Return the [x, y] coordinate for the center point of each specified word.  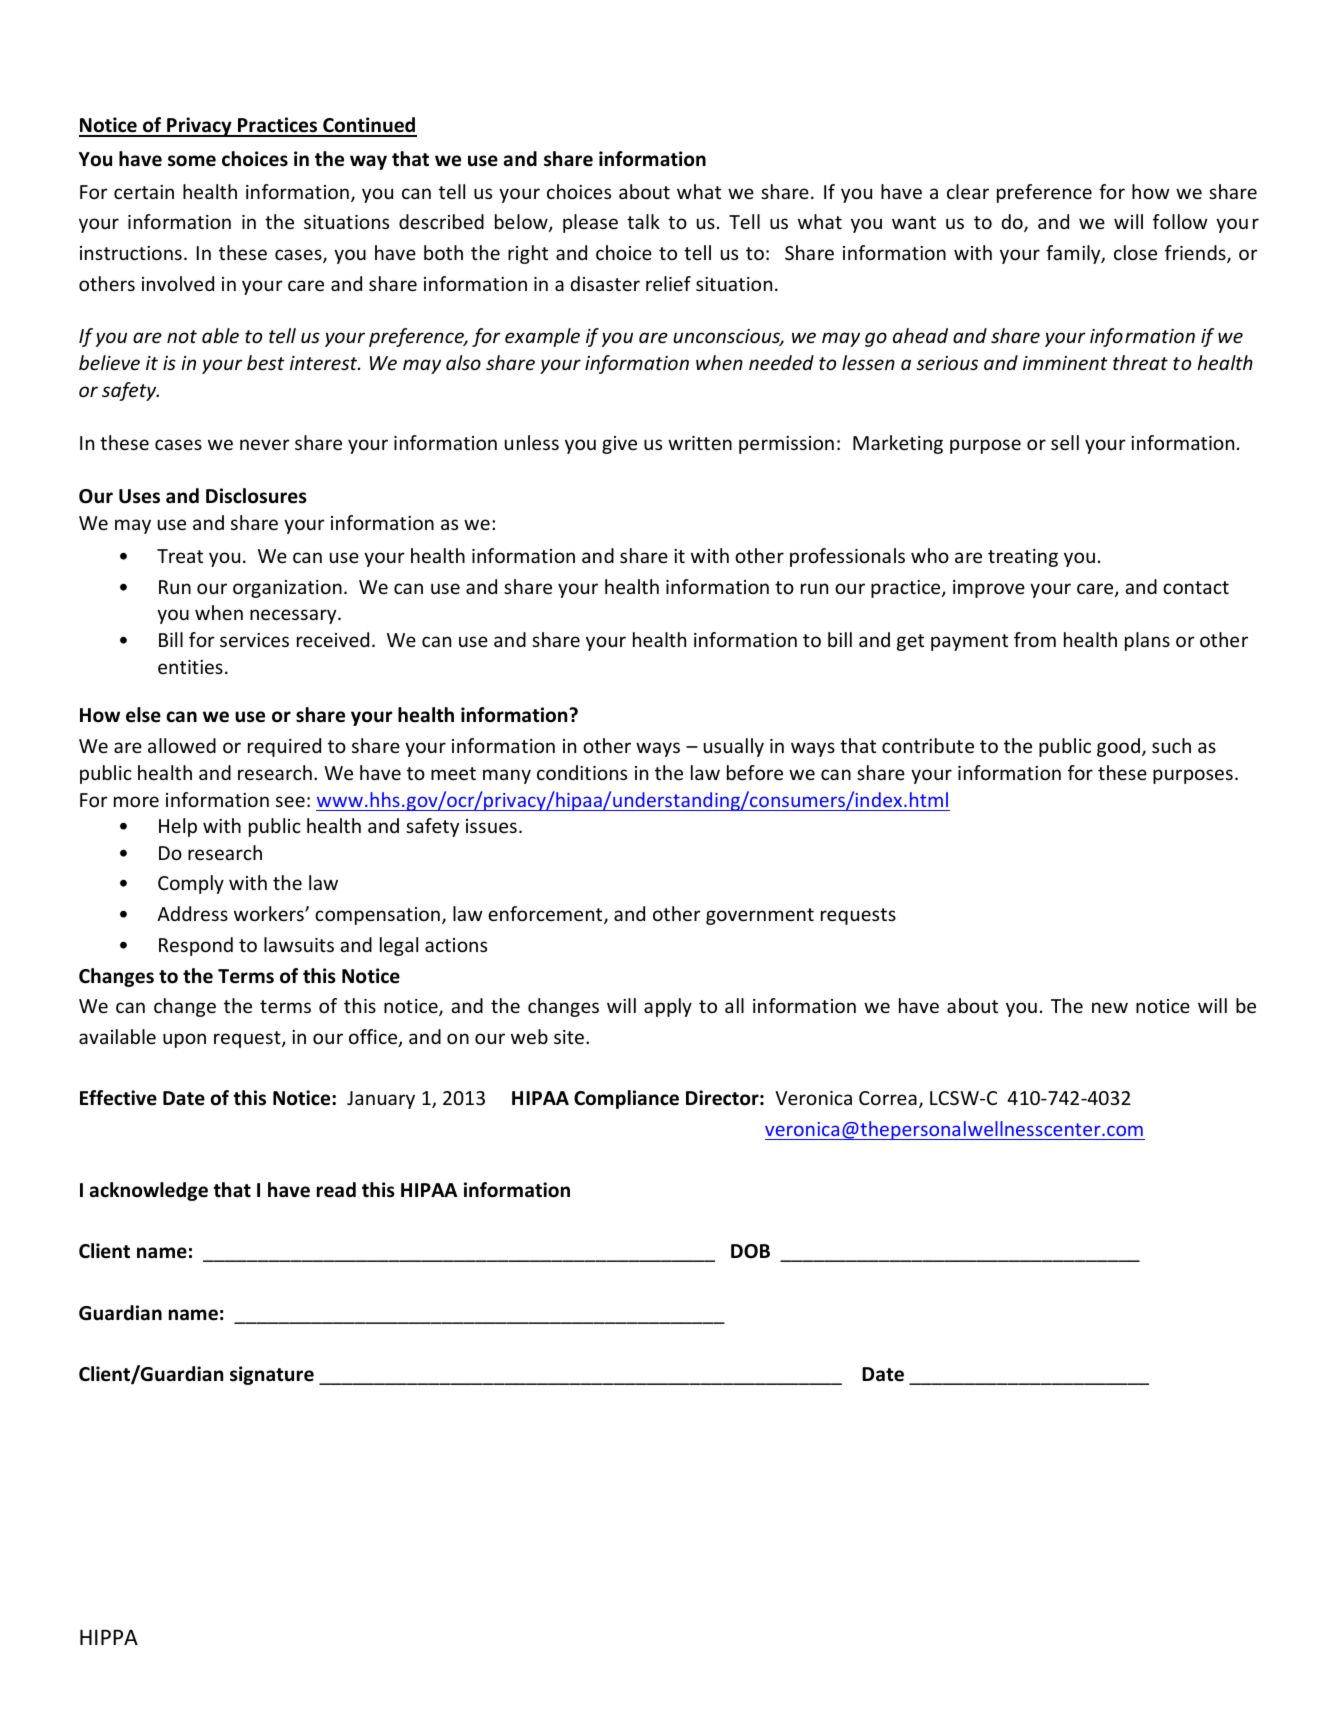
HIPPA [109, 1637]
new [1110, 1007]
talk [643, 221]
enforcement [546, 915]
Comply [191, 884]
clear [968, 191]
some [192, 161]
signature [272, 1375]
